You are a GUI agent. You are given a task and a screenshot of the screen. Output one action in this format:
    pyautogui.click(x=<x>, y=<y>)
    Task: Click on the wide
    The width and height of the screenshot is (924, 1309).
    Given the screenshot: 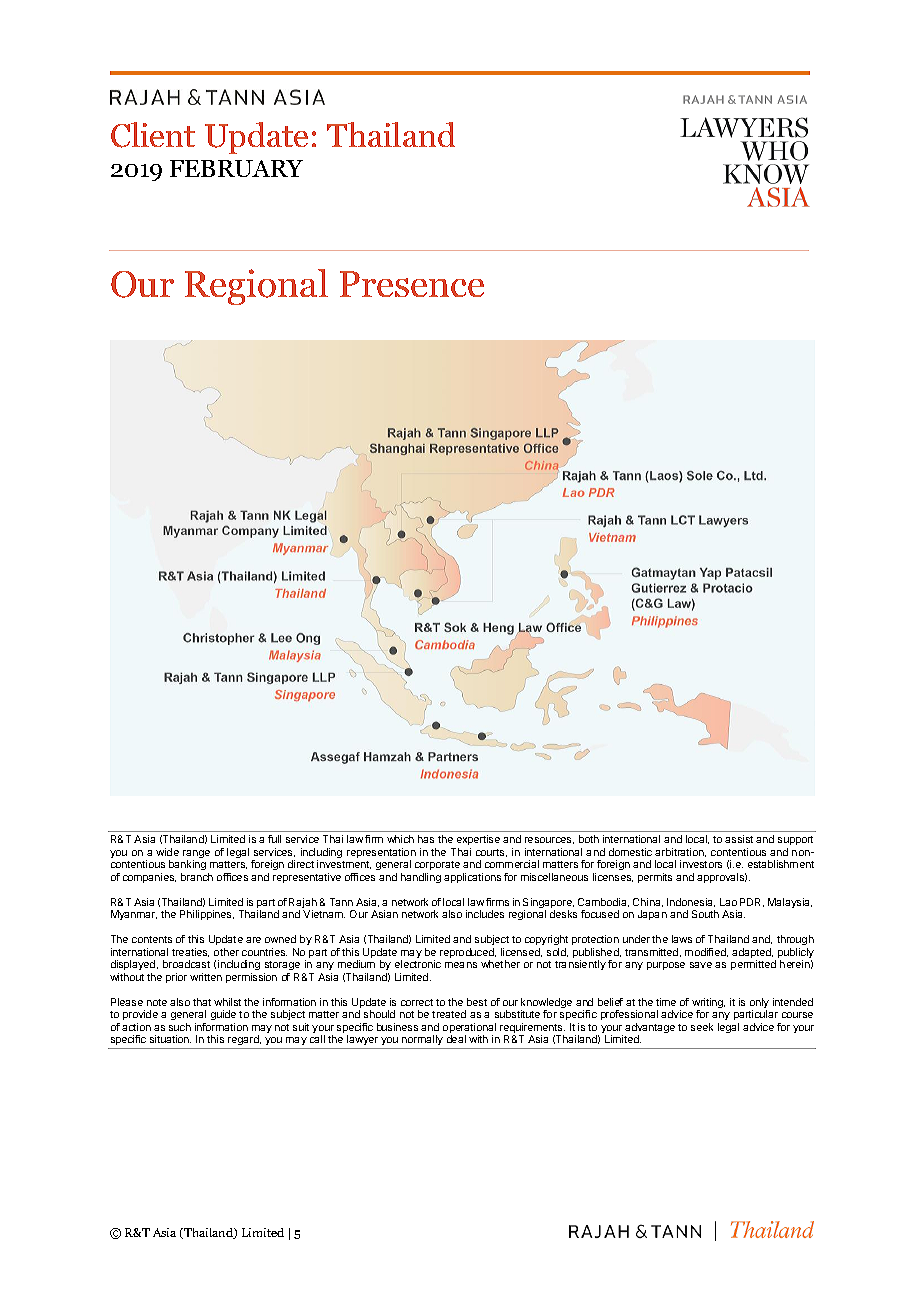 What is the action you would take?
    pyautogui.click(x=167, y=852)
